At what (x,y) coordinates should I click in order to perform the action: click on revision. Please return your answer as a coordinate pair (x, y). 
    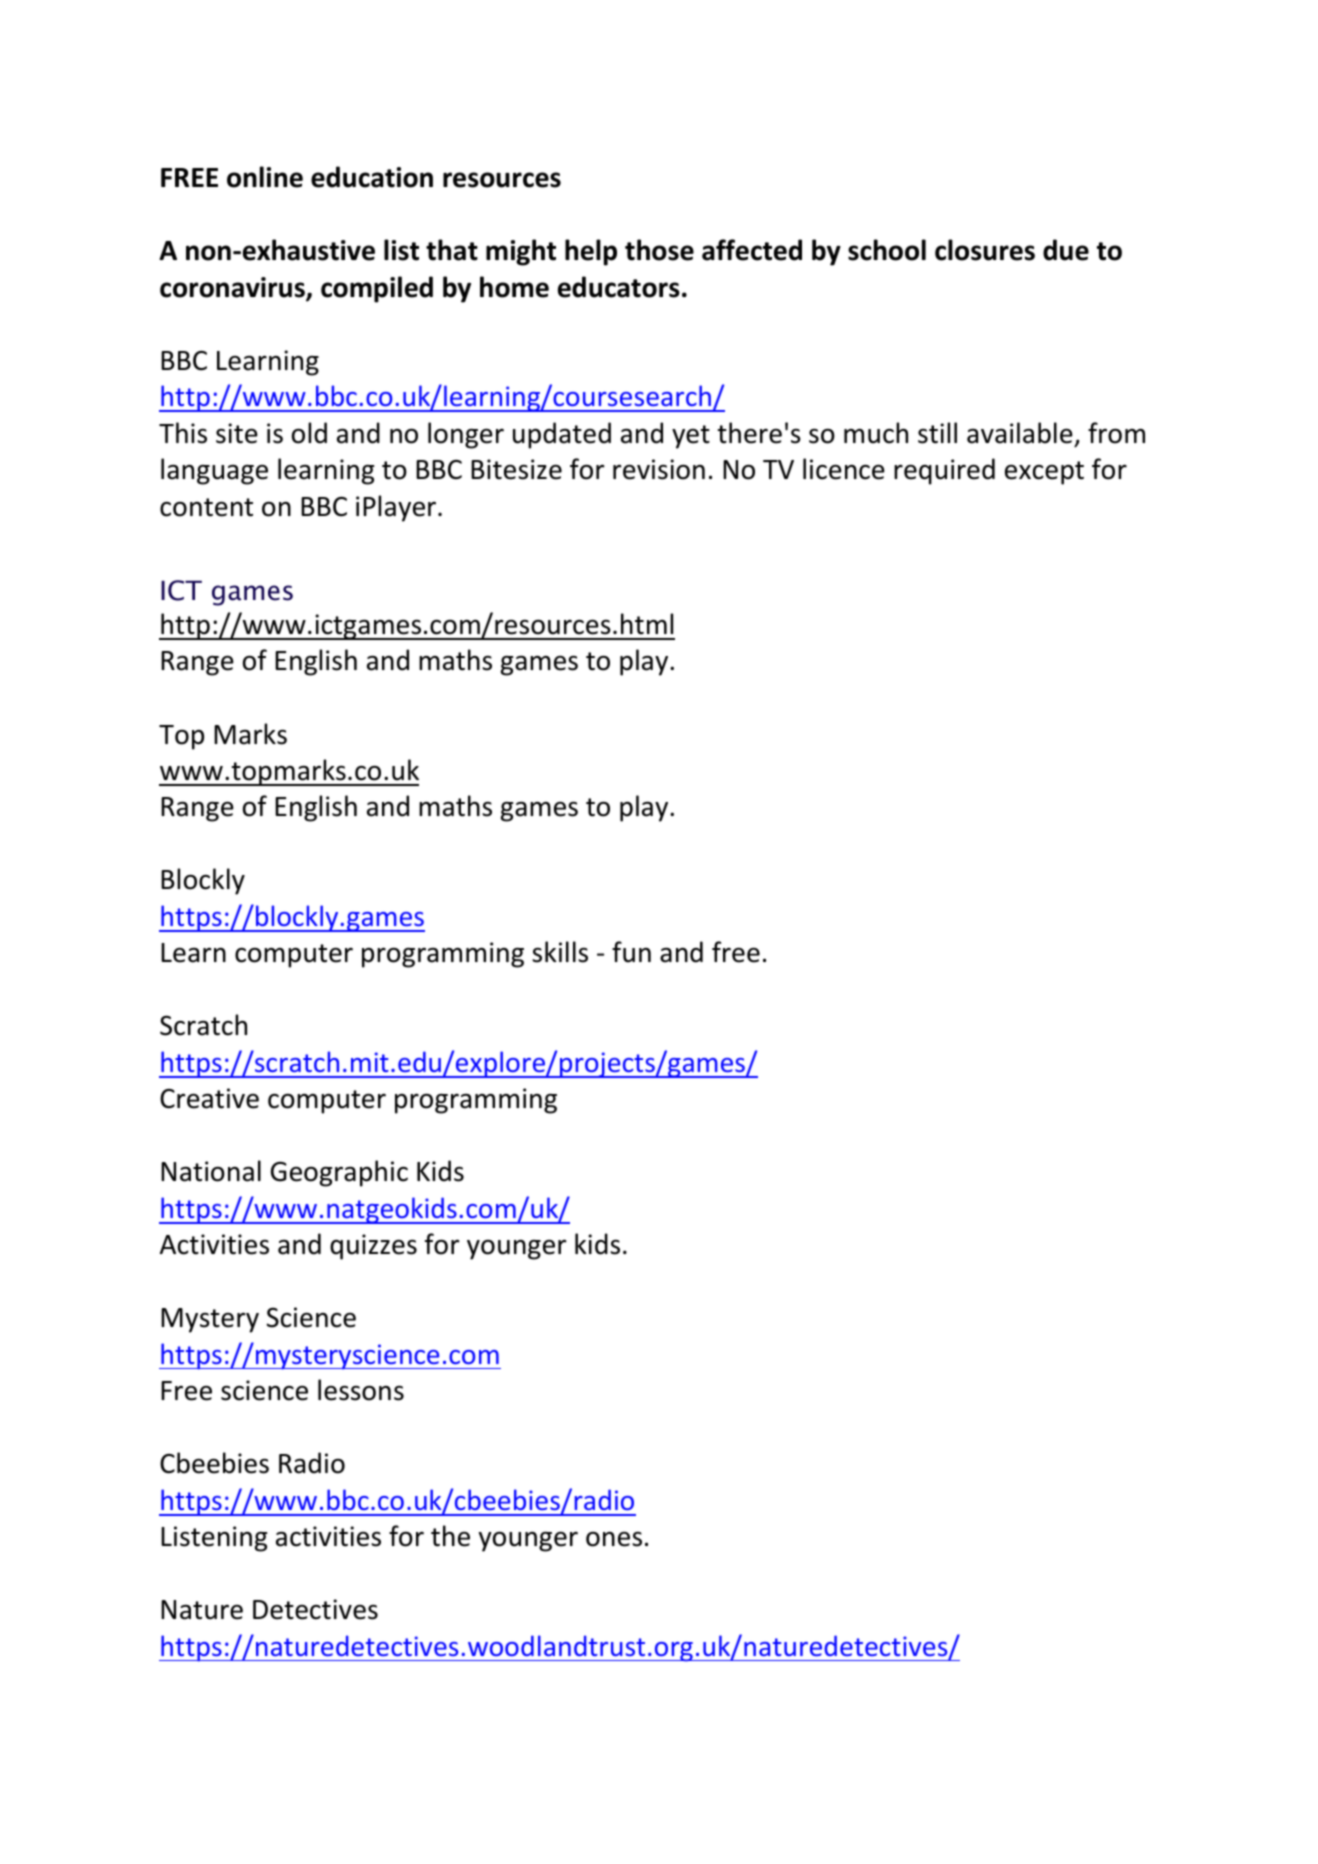
    Looking at the image, I should click on (659, 469).
